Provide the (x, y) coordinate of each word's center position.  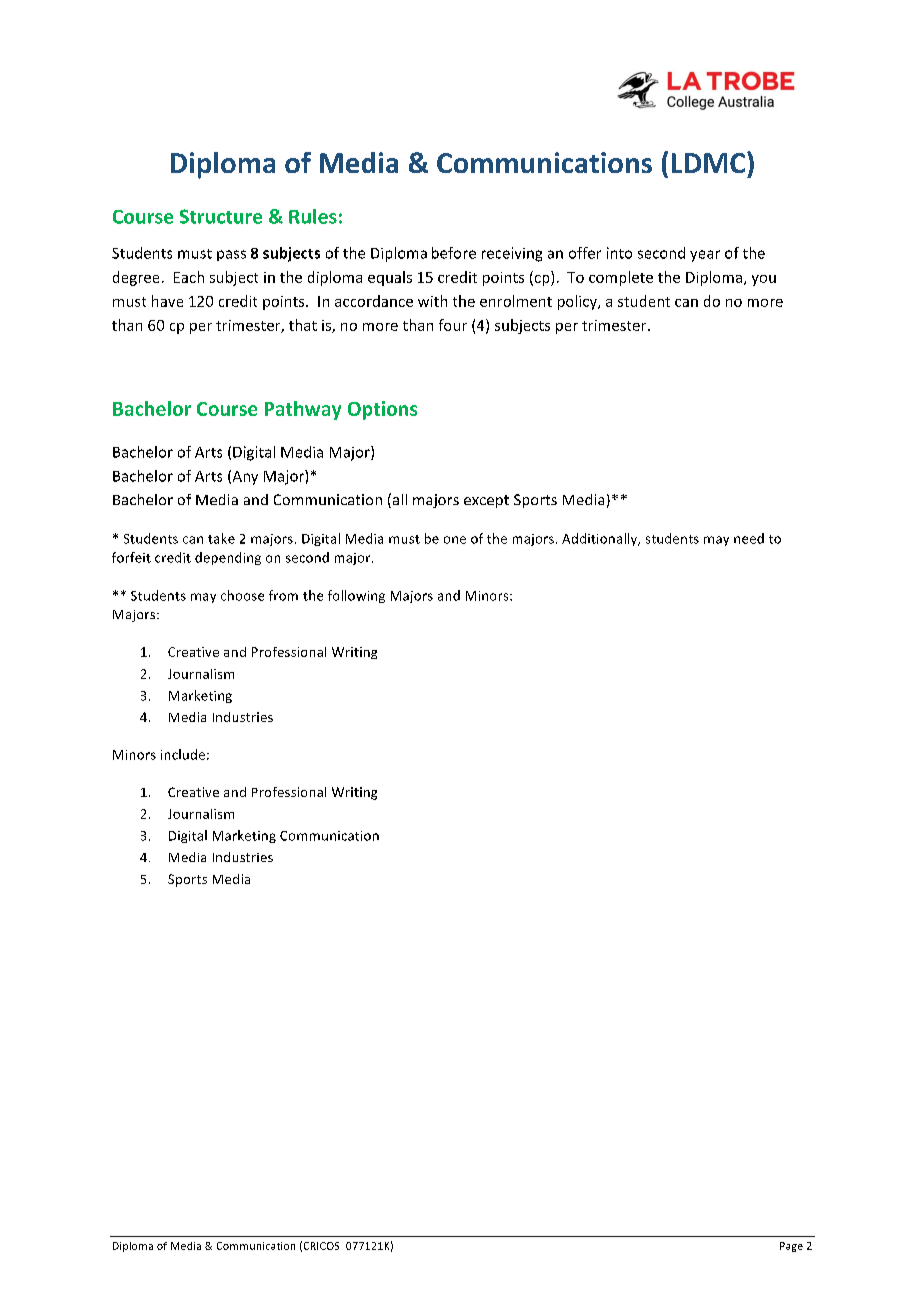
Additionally (601, 539)
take (221, 538)
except (486, 501)
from (283, 595)
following (356, 596)
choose (242, 595)
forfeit (131, 557)
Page (791, 1247)
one (455, 540)
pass (231, 255)
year (705, 256)
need (749, 538)
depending (228, 558)
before (454, 253)
